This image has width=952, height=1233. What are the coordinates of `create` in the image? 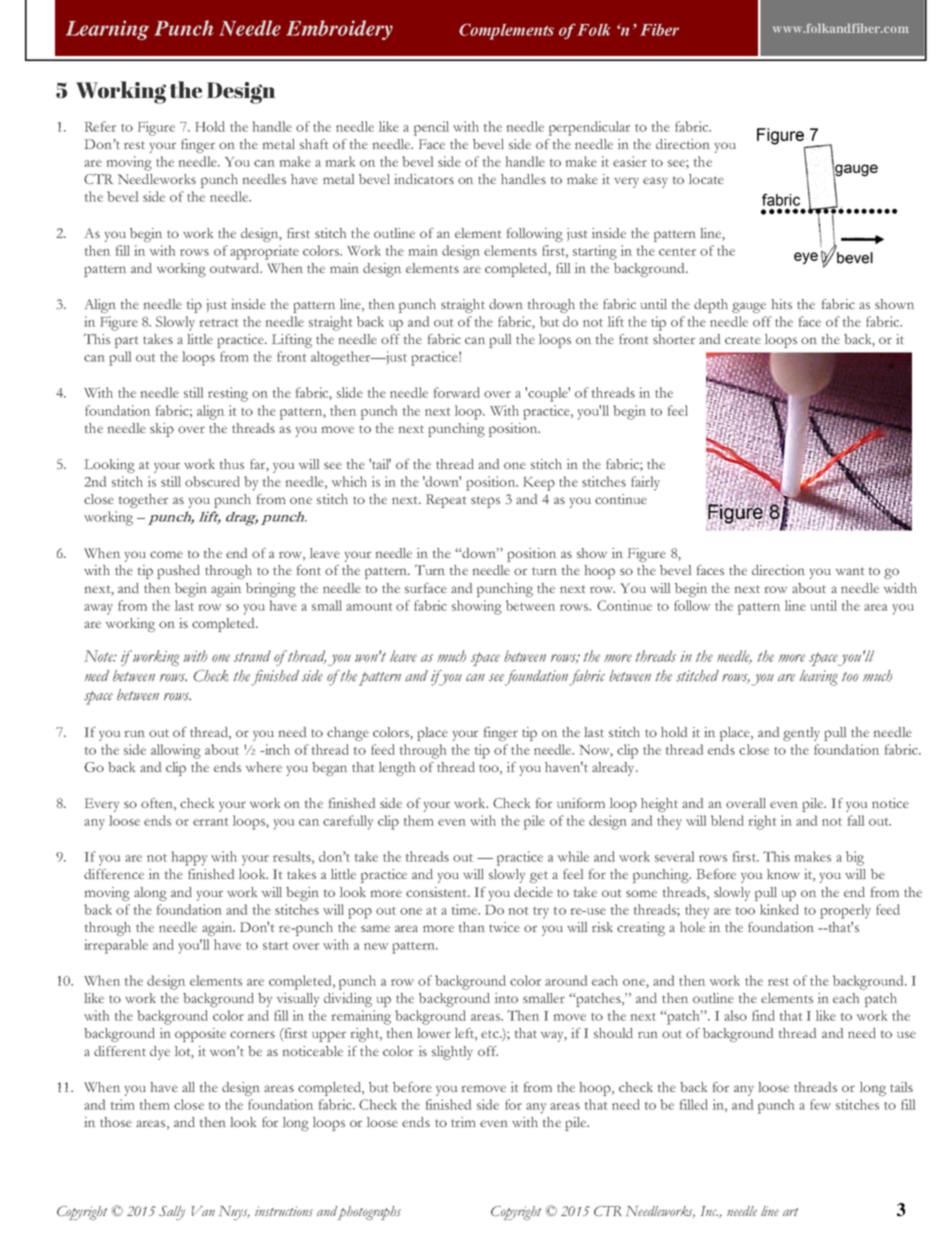 It's located at (743, 340).
